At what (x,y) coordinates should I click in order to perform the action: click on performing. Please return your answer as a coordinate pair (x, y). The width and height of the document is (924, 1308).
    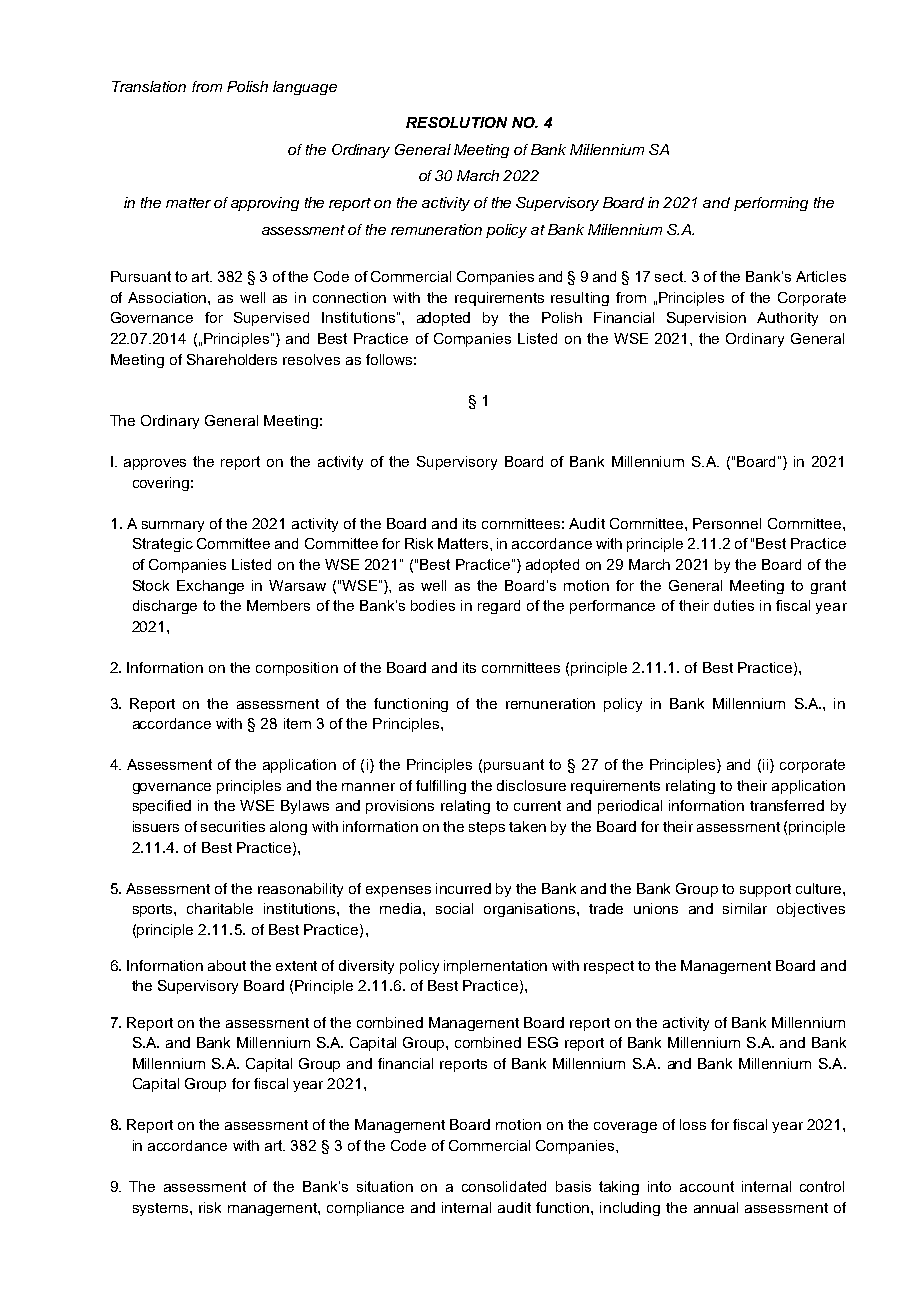
    Looking at the image, I should click on (771, 204).
